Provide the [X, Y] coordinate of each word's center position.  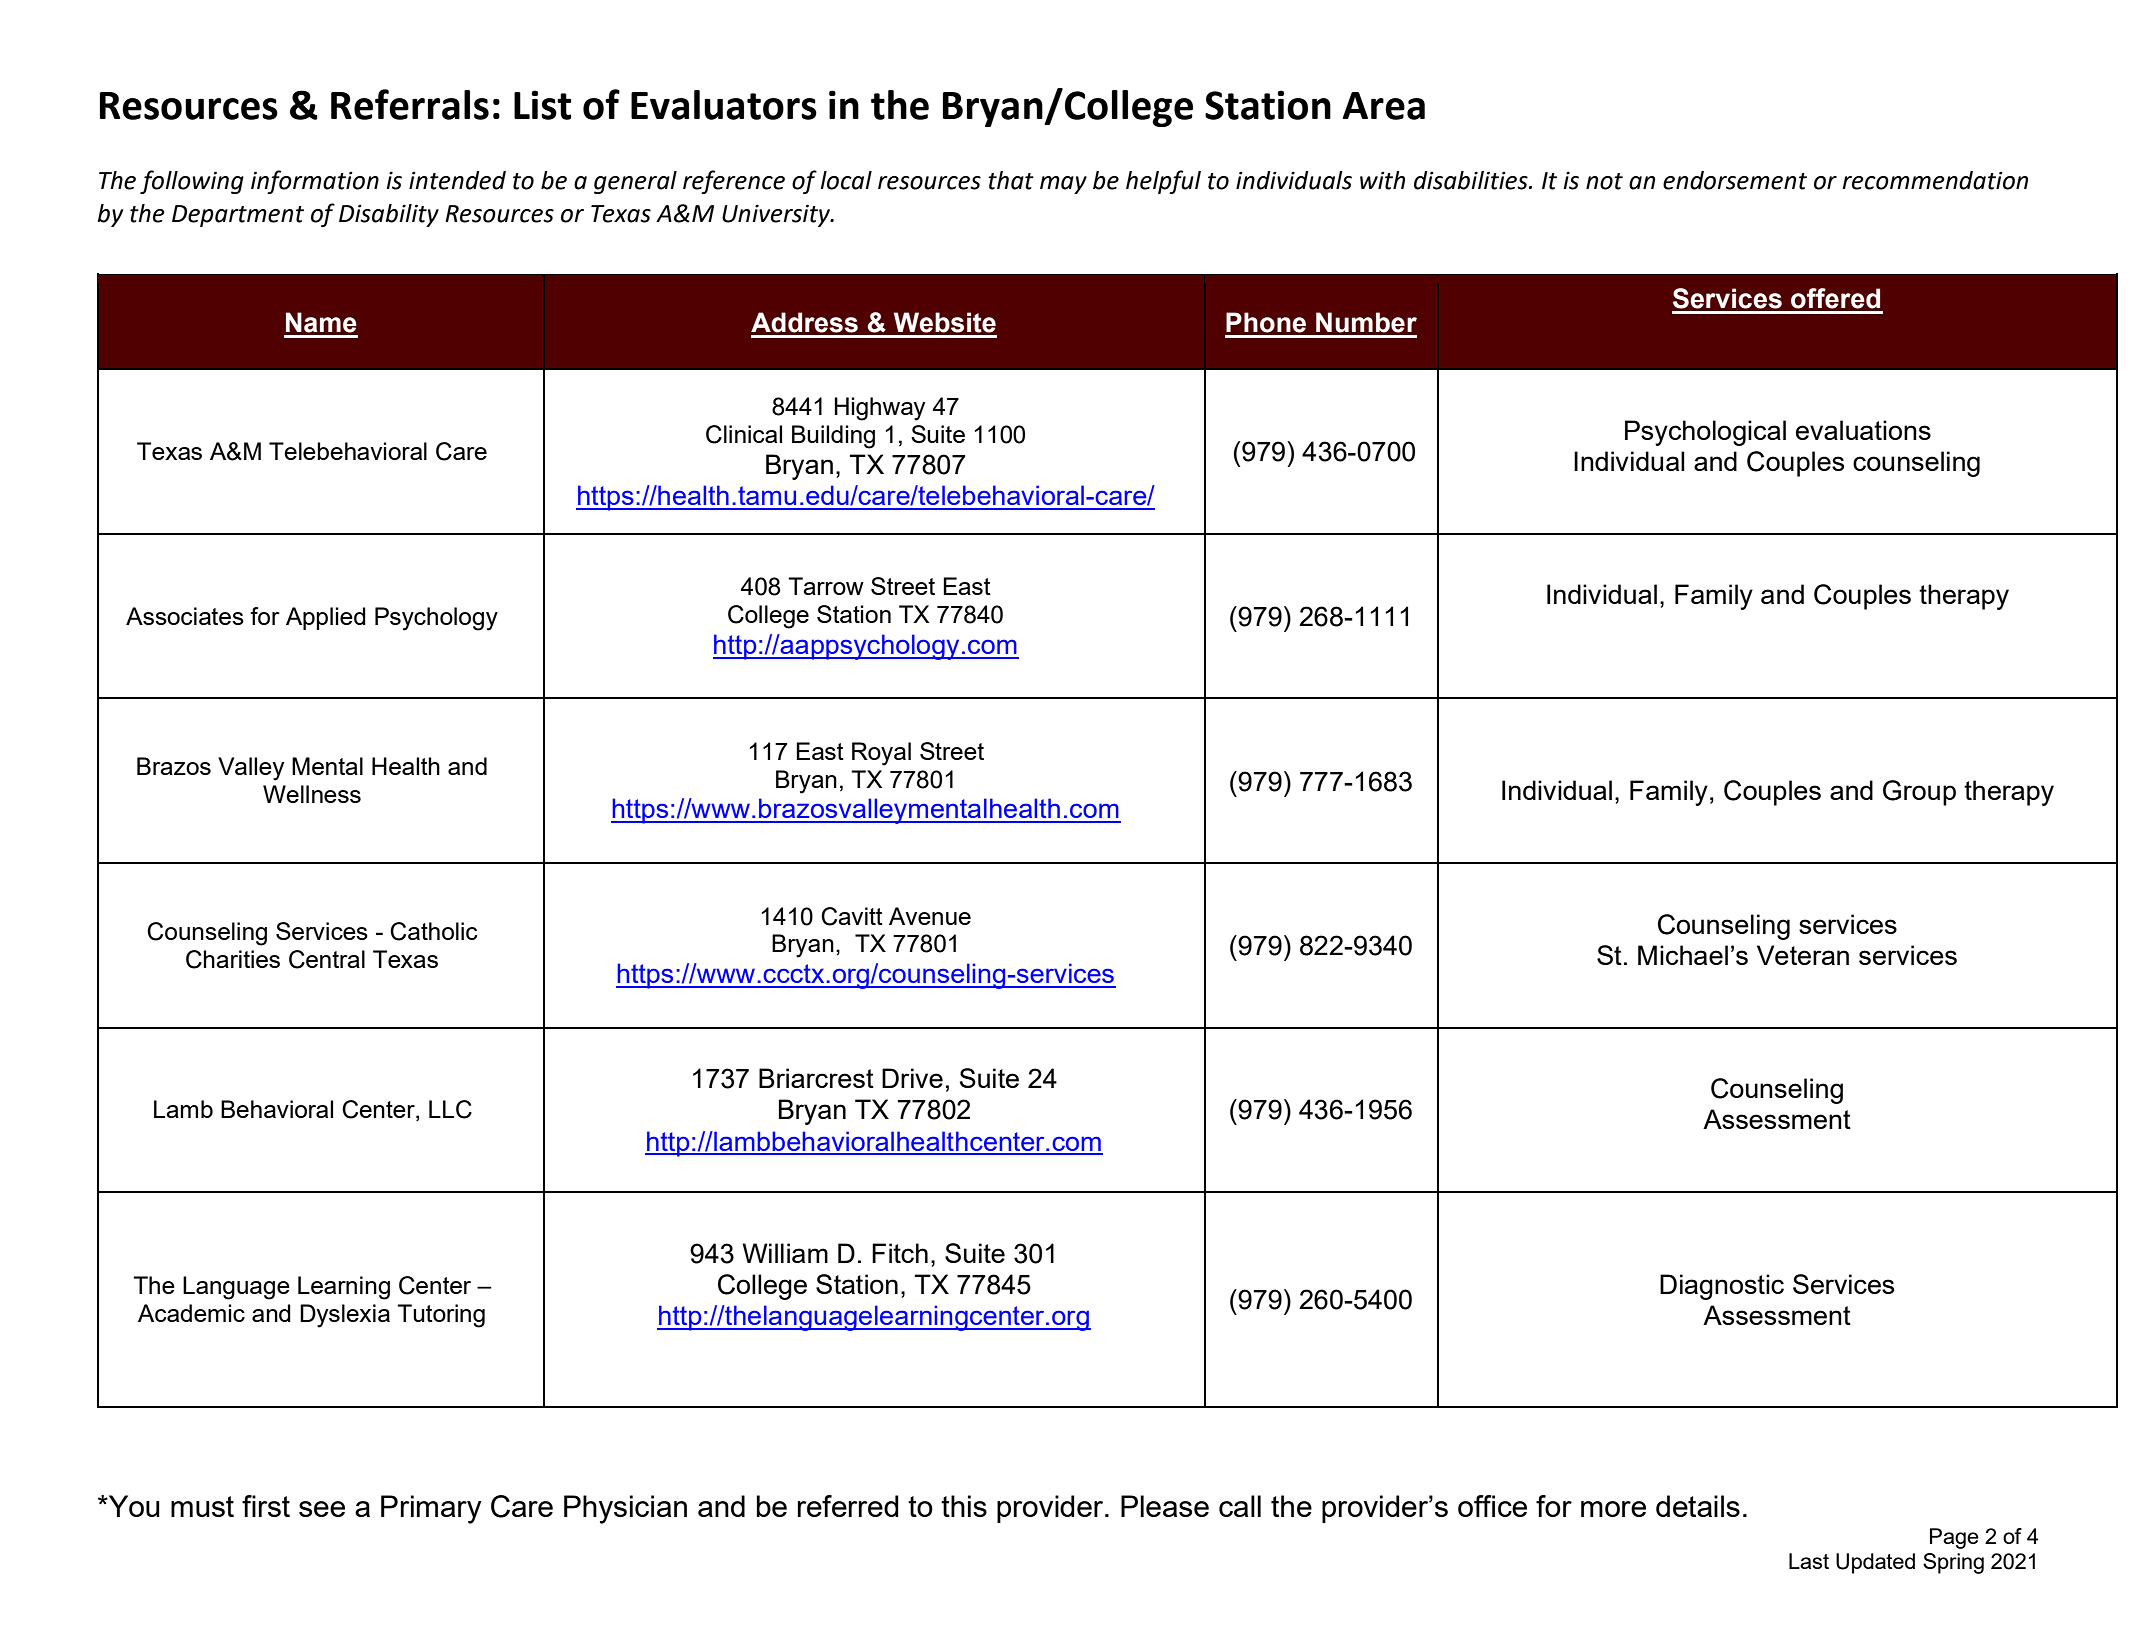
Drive [912, 1078]
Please [1165, 1506]
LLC [450, 1109]
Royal [881, 754]
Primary [431, 1509]
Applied [326, 618]
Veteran [1803, 955]
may [1063, 185]
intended [457, 180]
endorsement [1735, 180]
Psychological [1705, 433]
